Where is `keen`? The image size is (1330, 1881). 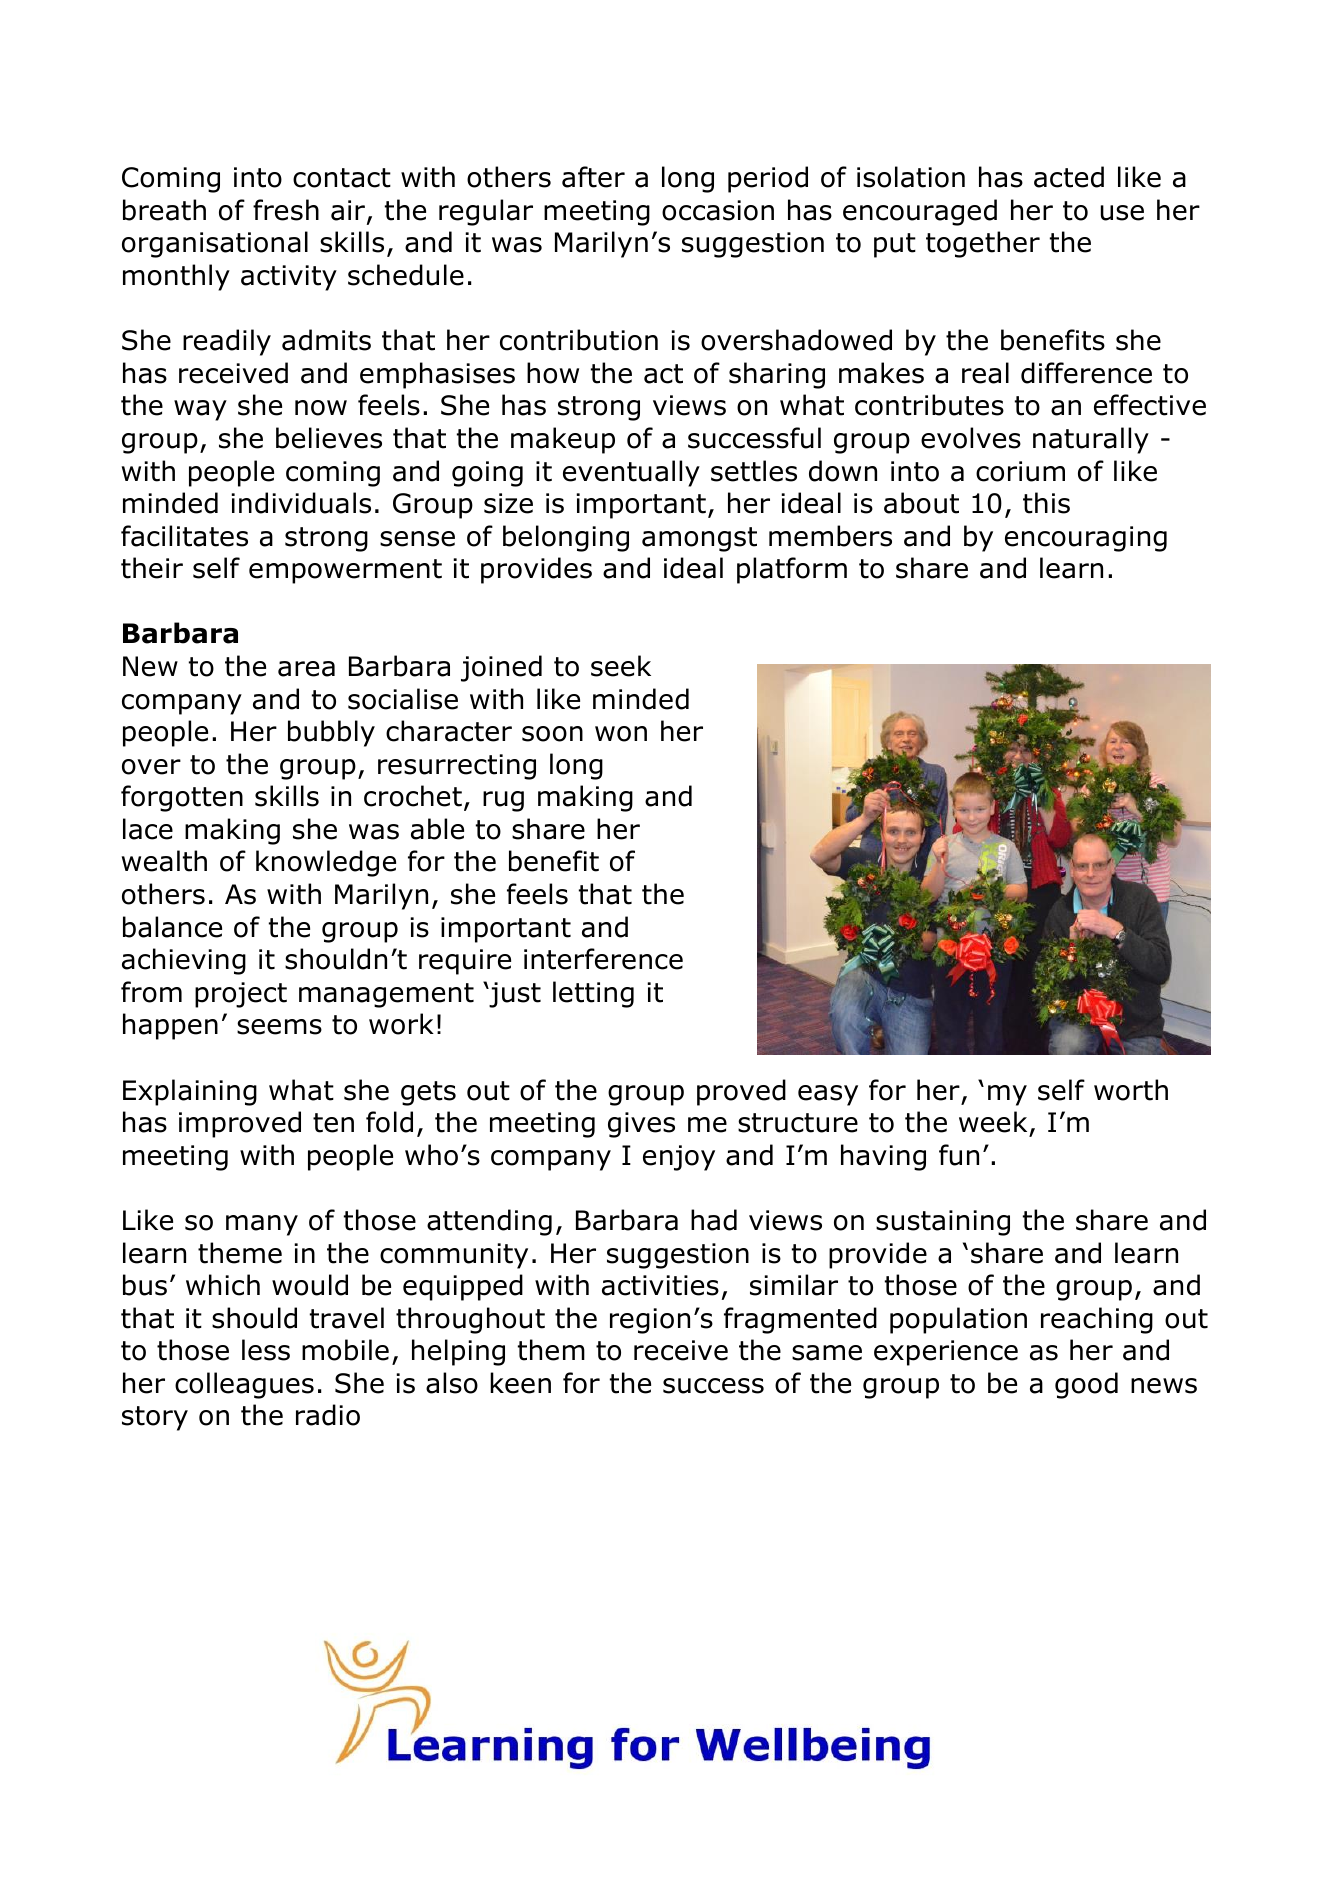
keen is located at coordinates (520, 1383).
